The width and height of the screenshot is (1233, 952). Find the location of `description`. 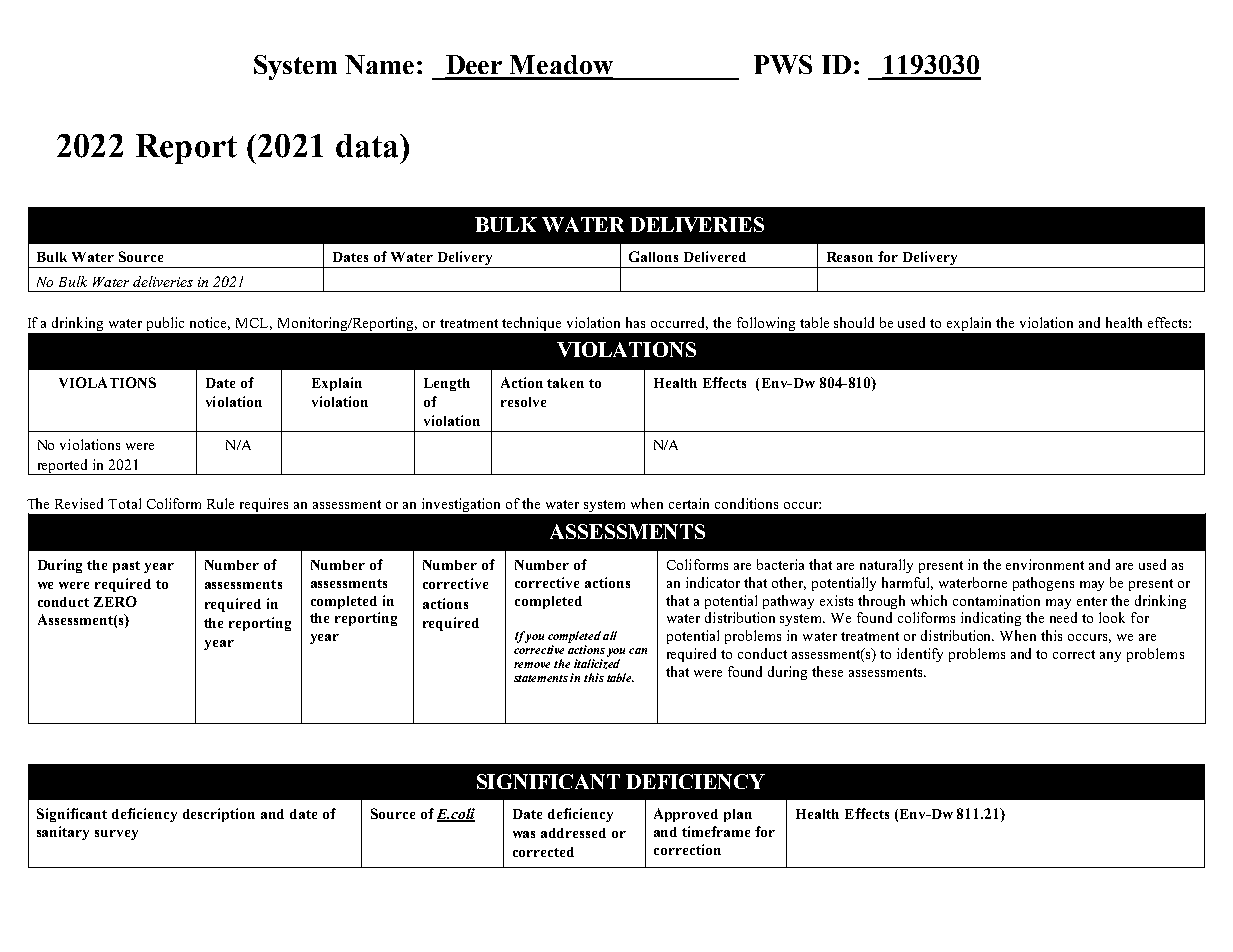

description is located at coordinates (219, 815).
